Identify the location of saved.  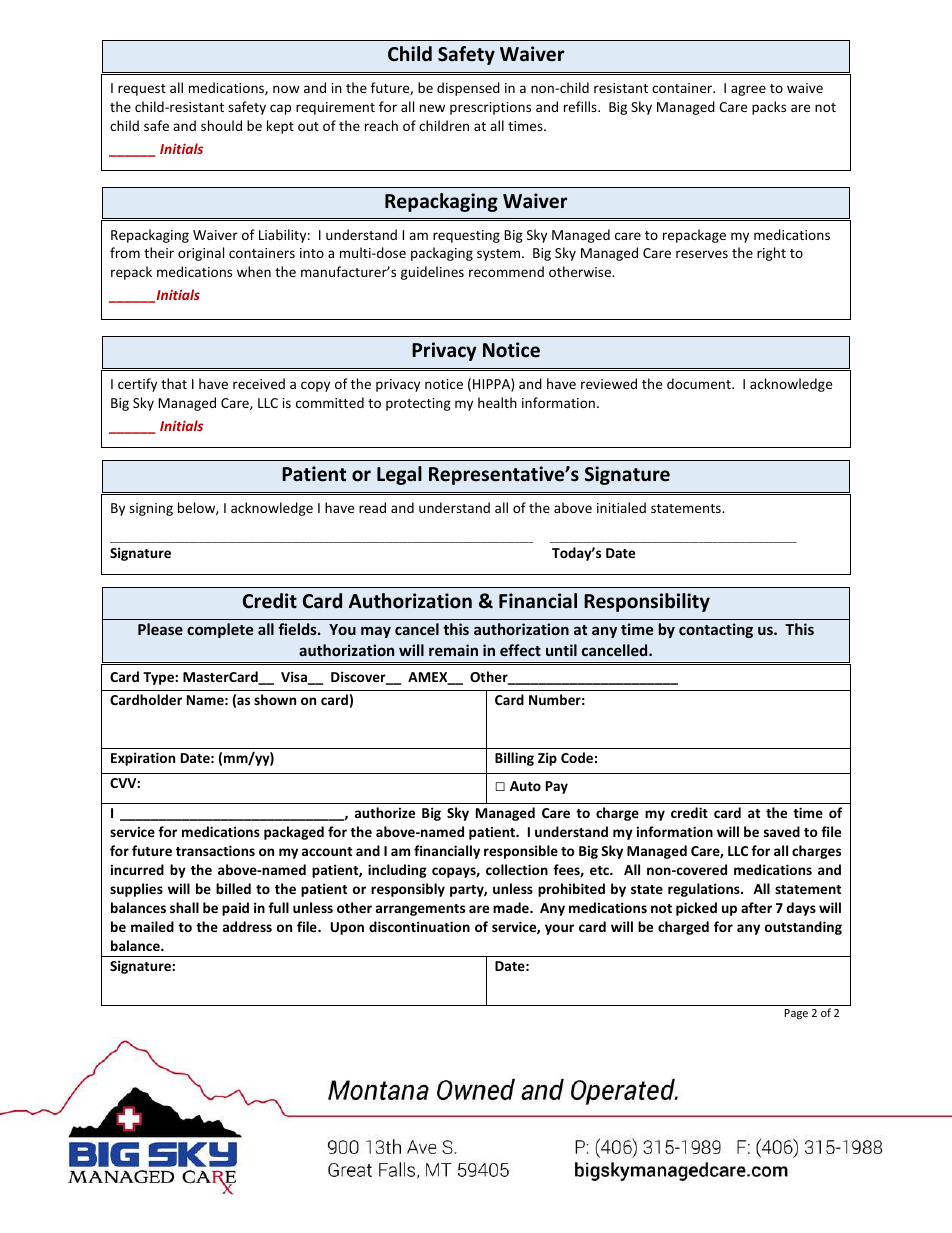
(782, 831).
